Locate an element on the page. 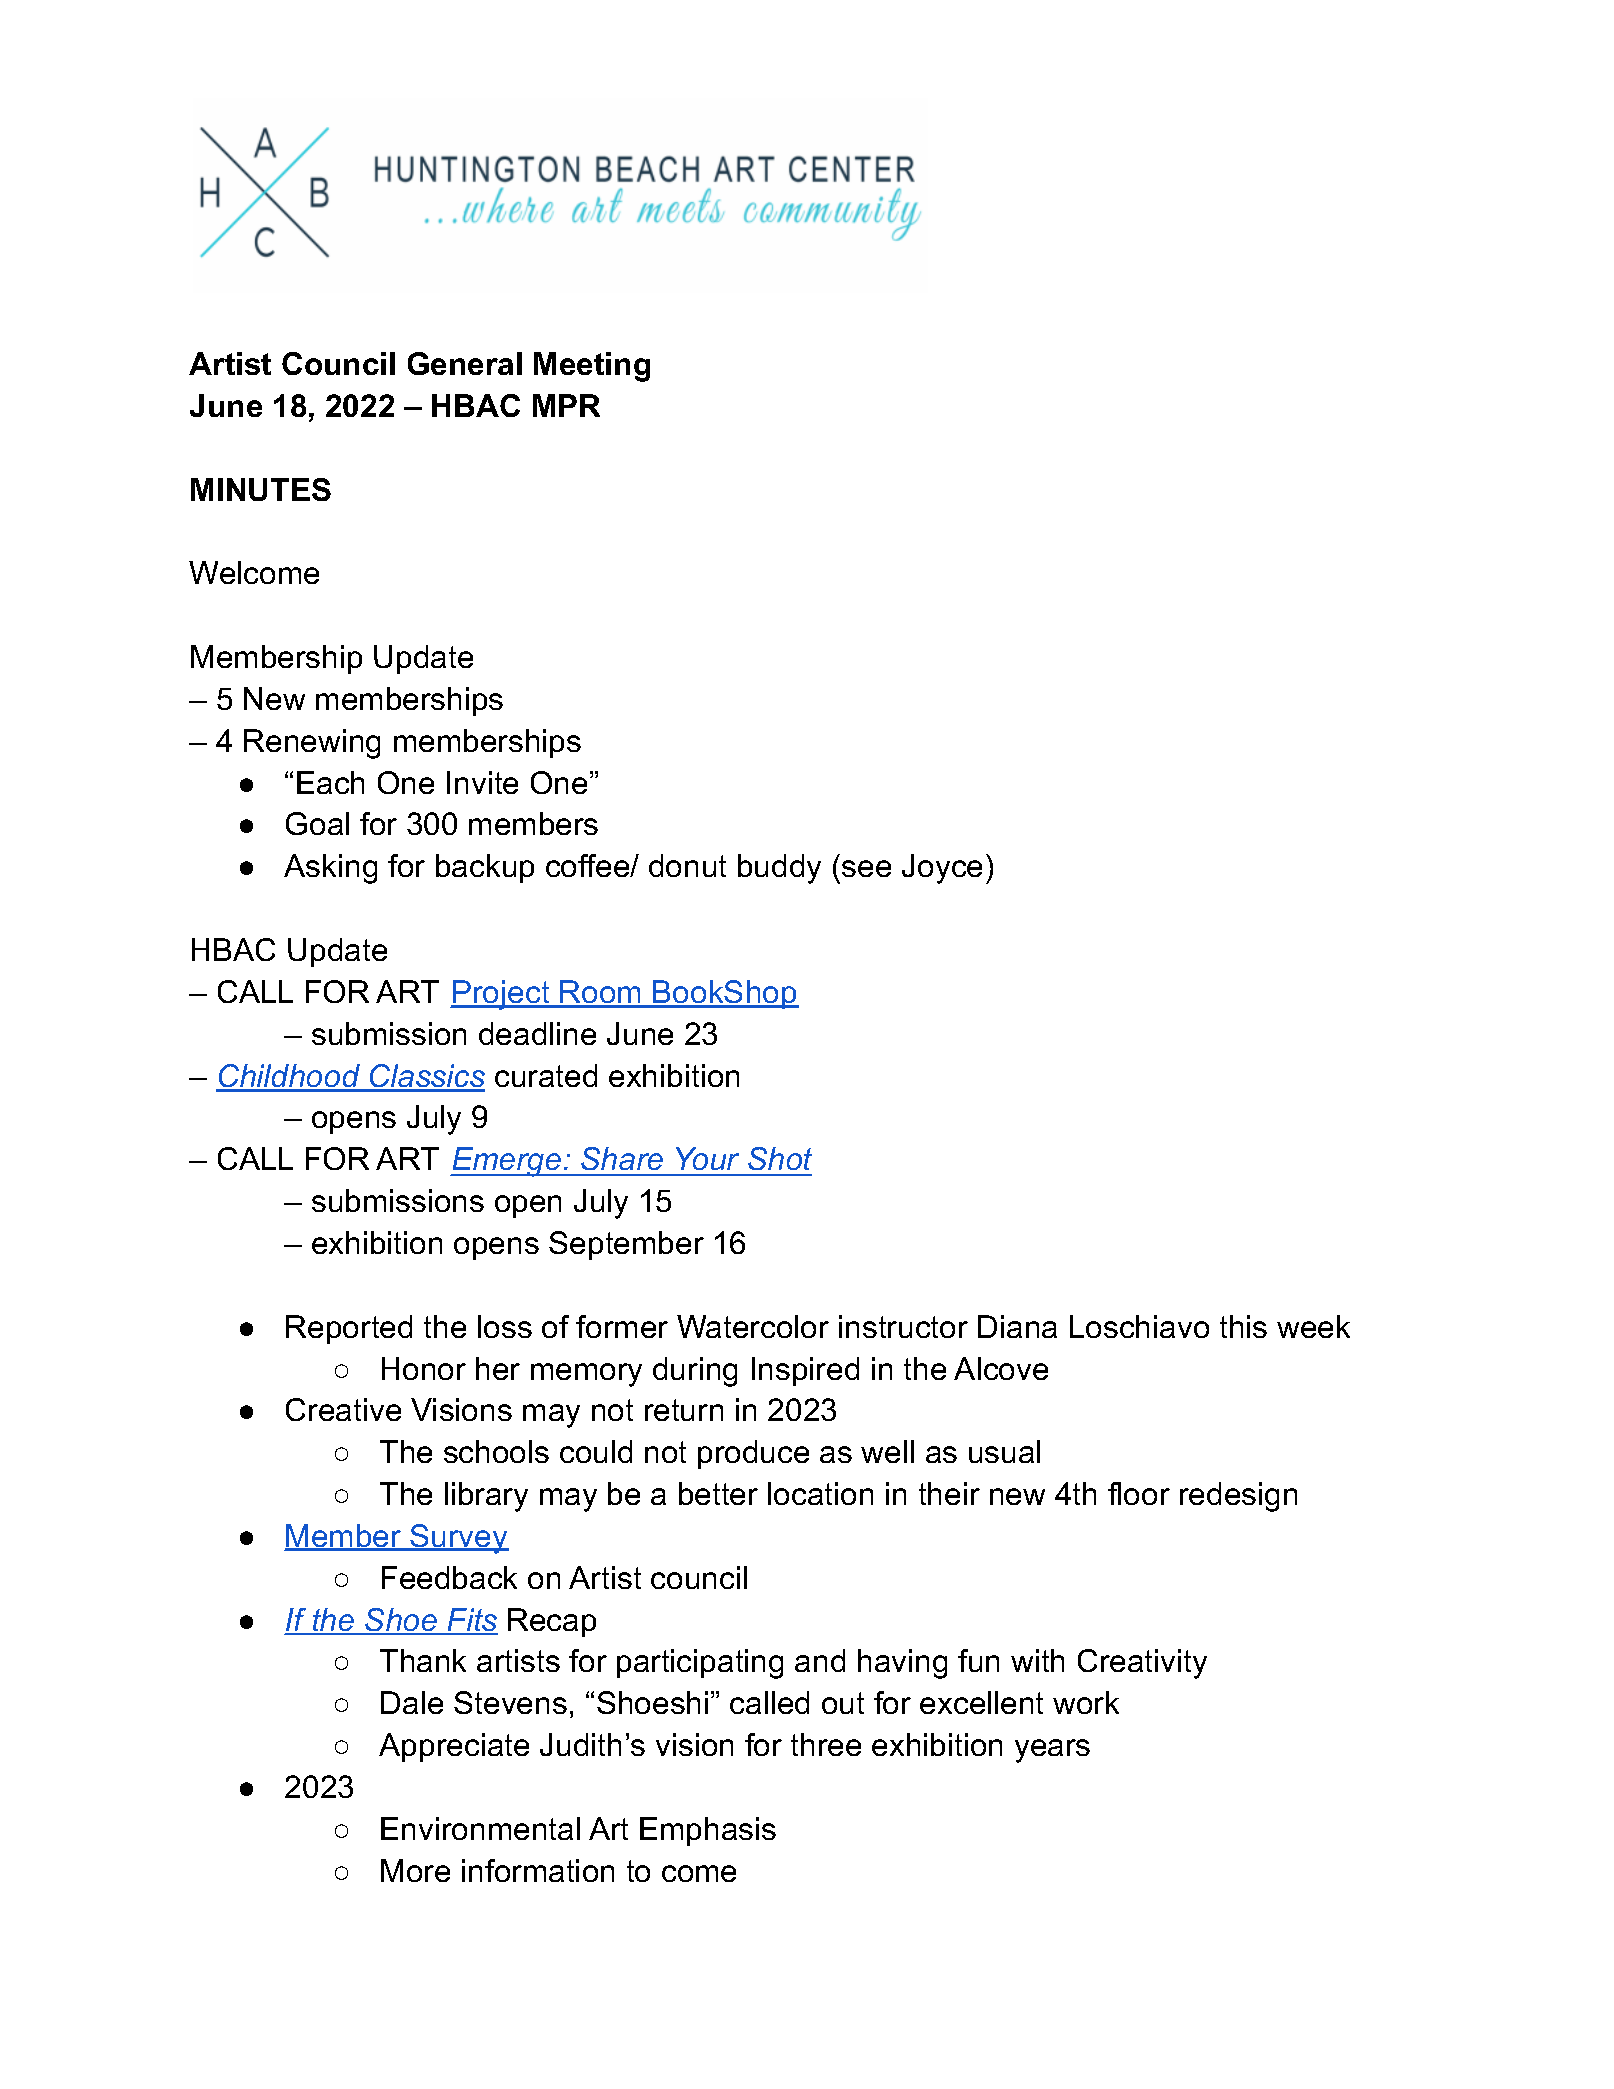  More is located at coordinates (415, 1870).
